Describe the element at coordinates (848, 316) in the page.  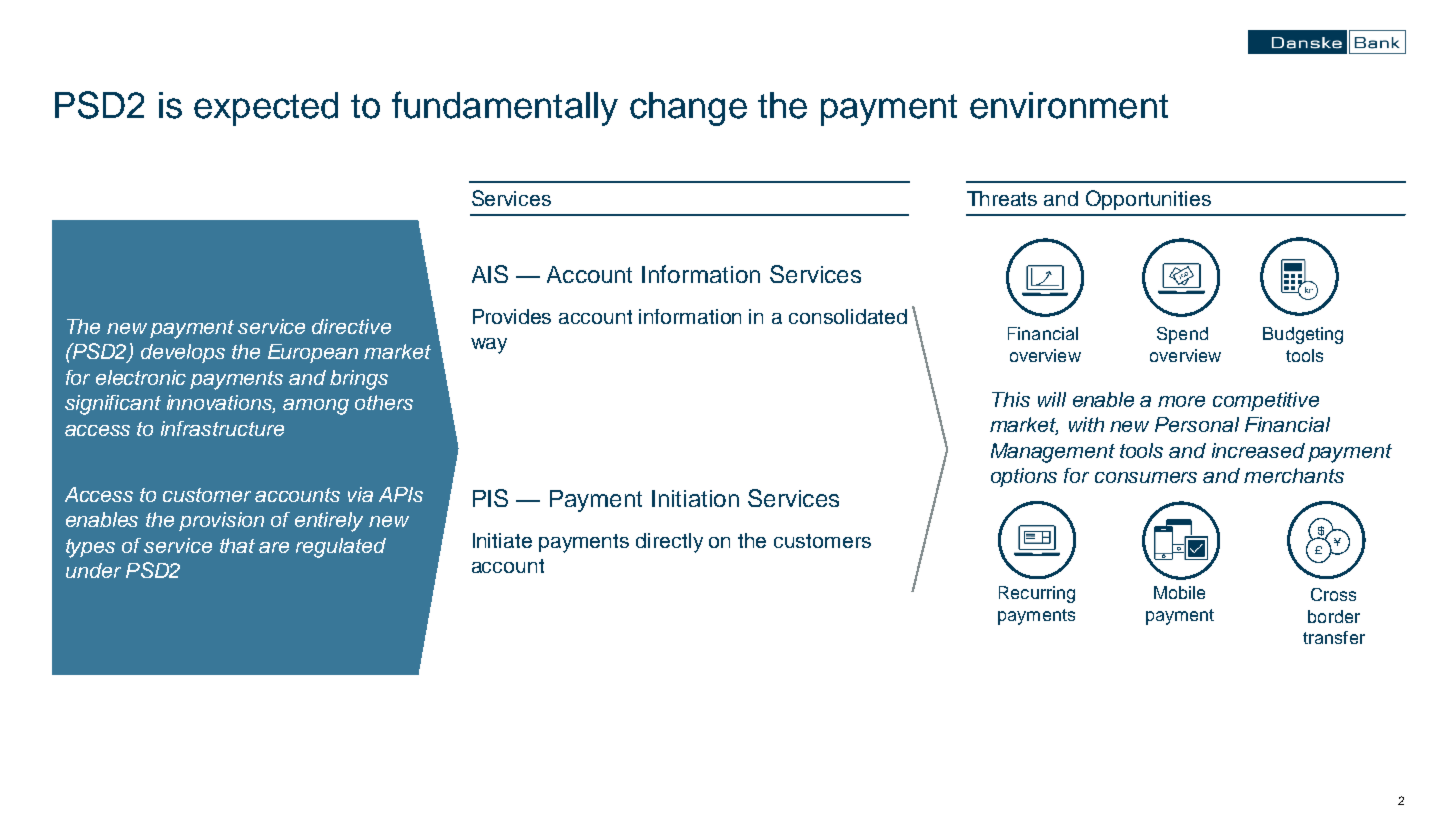
I see `consolidated` at that location.
